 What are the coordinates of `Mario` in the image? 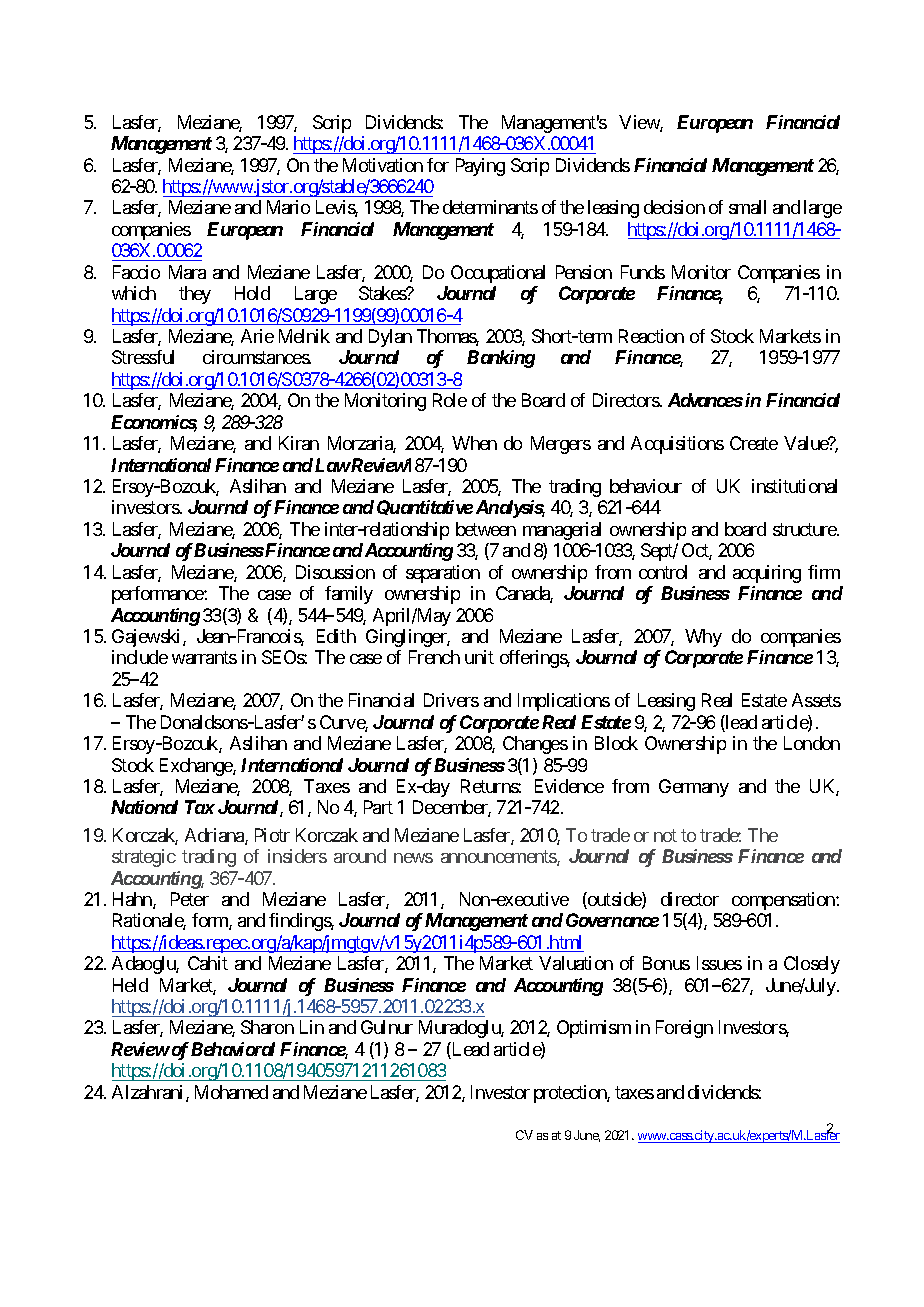 It's located at (288, 207).
